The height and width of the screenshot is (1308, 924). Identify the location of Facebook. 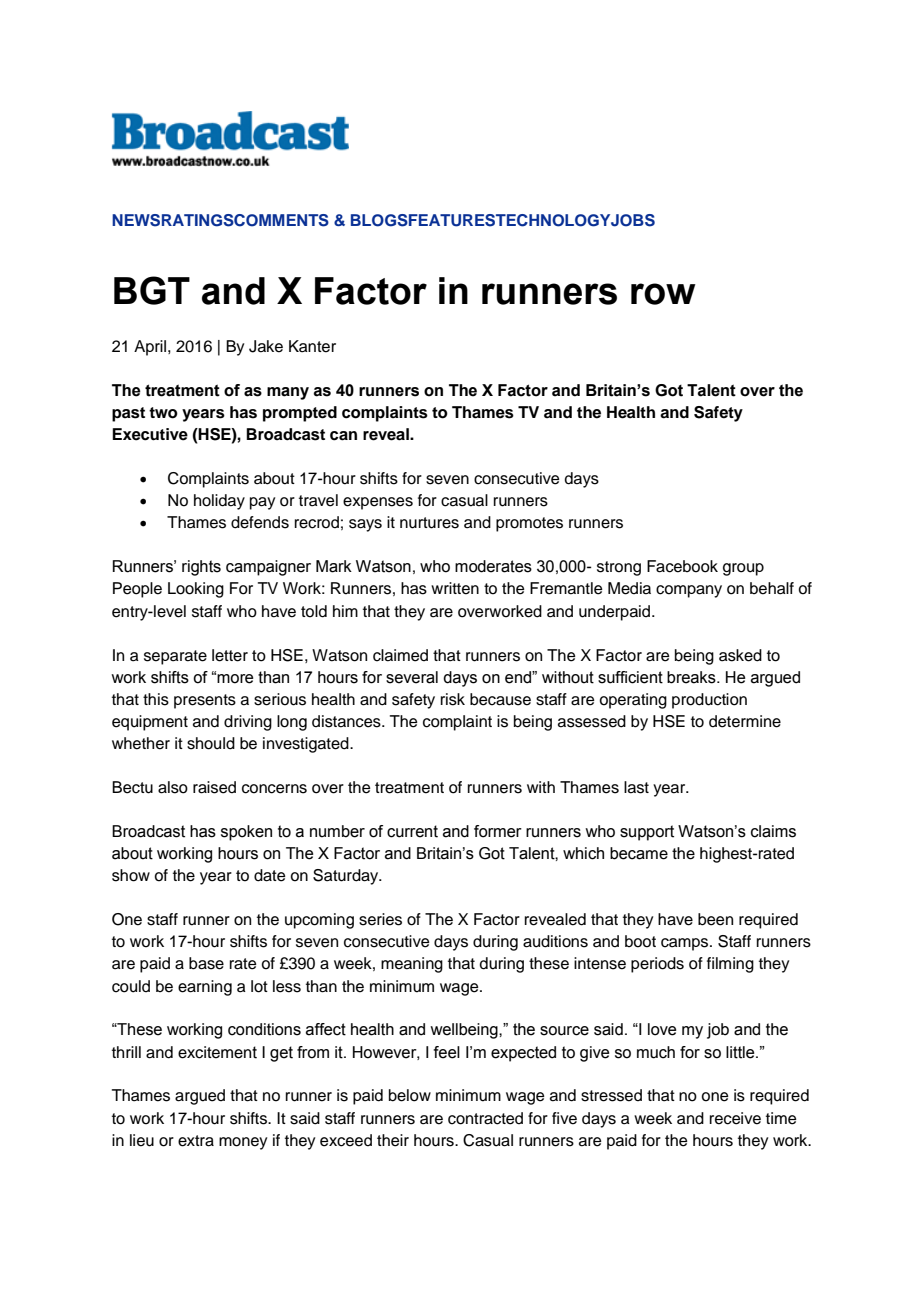
(682, 566).
